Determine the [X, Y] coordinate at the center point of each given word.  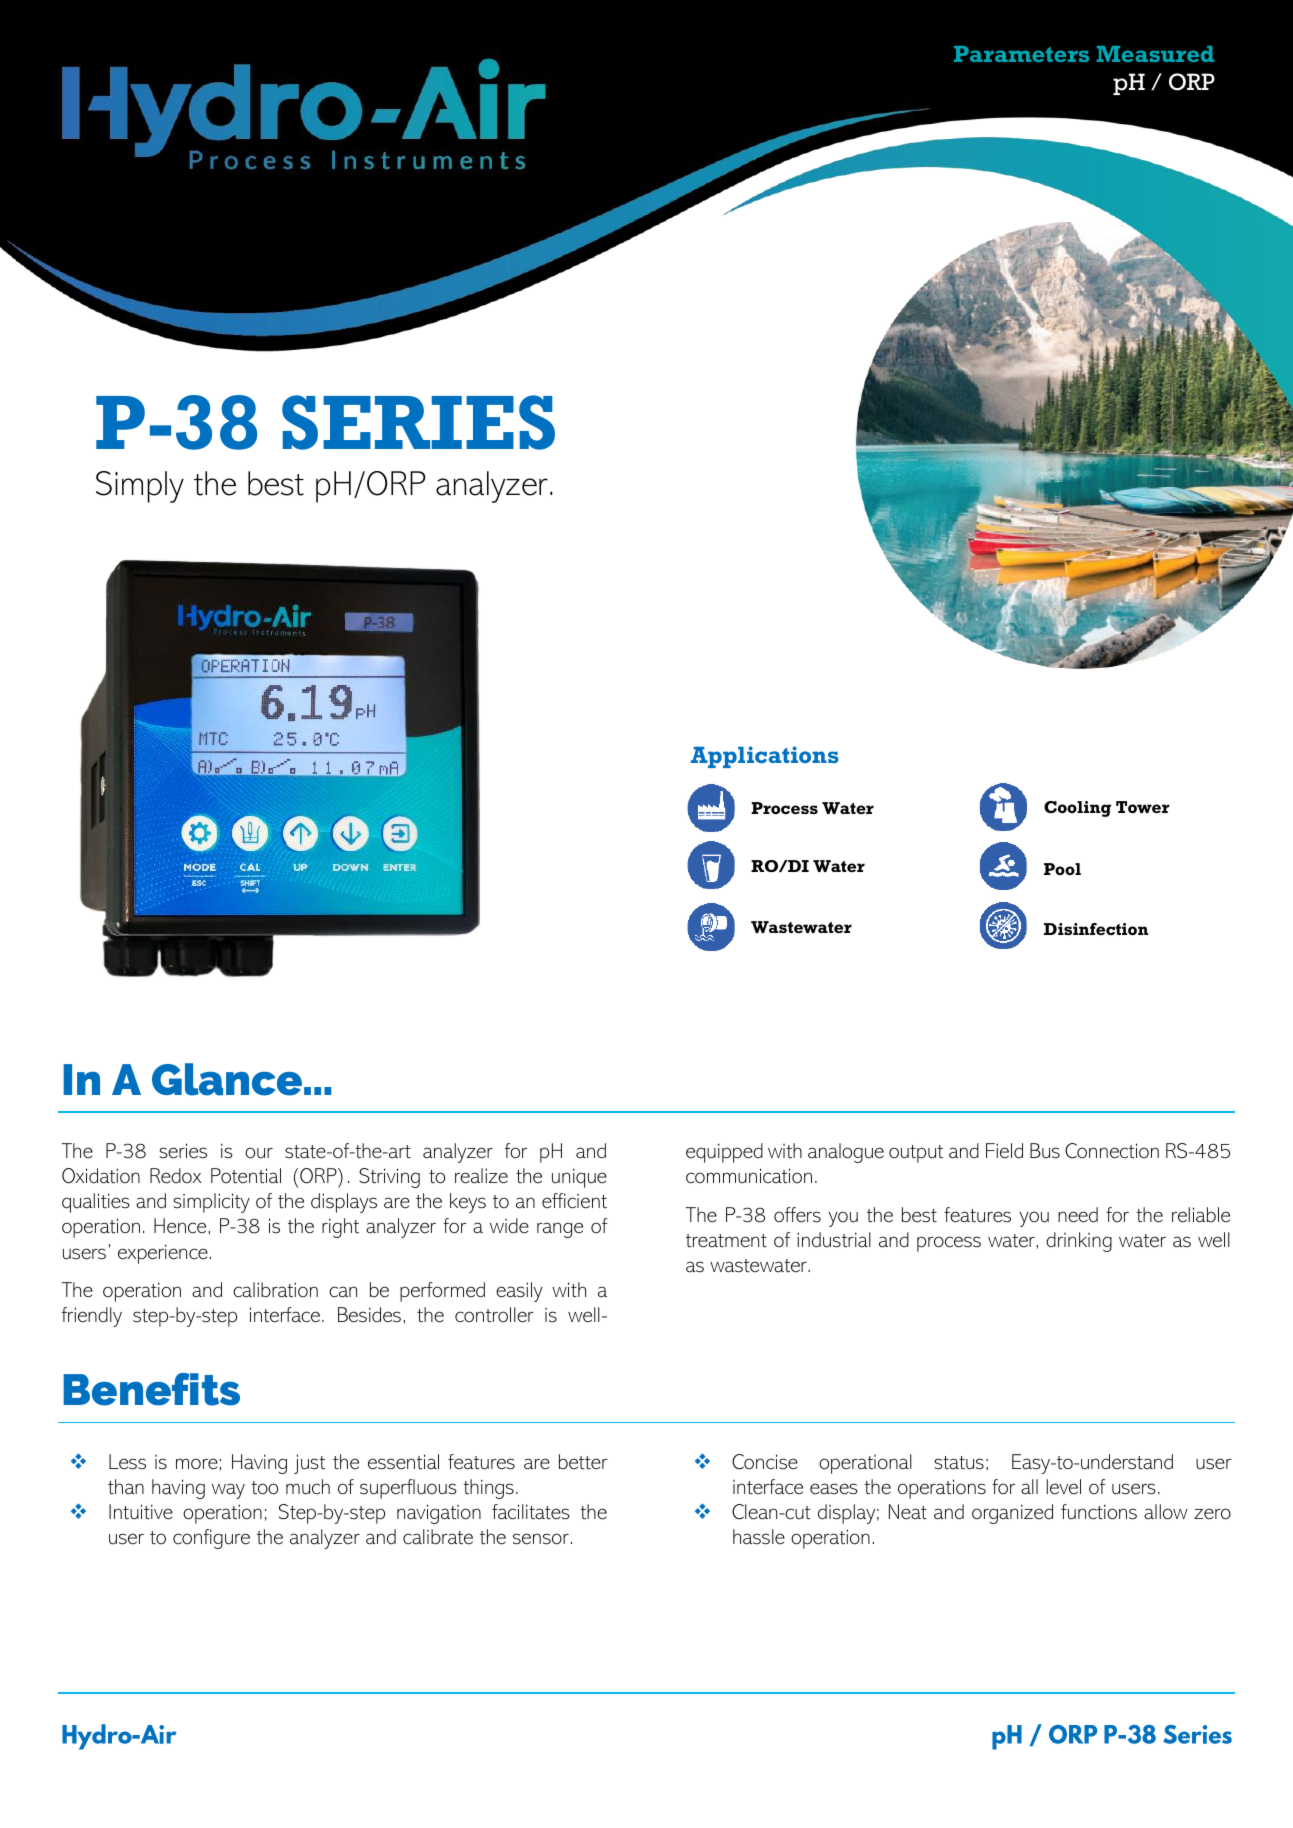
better [583, 1462]
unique [579, 1178]
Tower [1143, 807]
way [228, 1491]
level [1063, 1487]
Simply [140, 487]
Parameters [1021, 54]
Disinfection [1096, 929]
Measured [1155, 54]
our [259, 1153]
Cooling [1077, 809]
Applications [764, 757]
